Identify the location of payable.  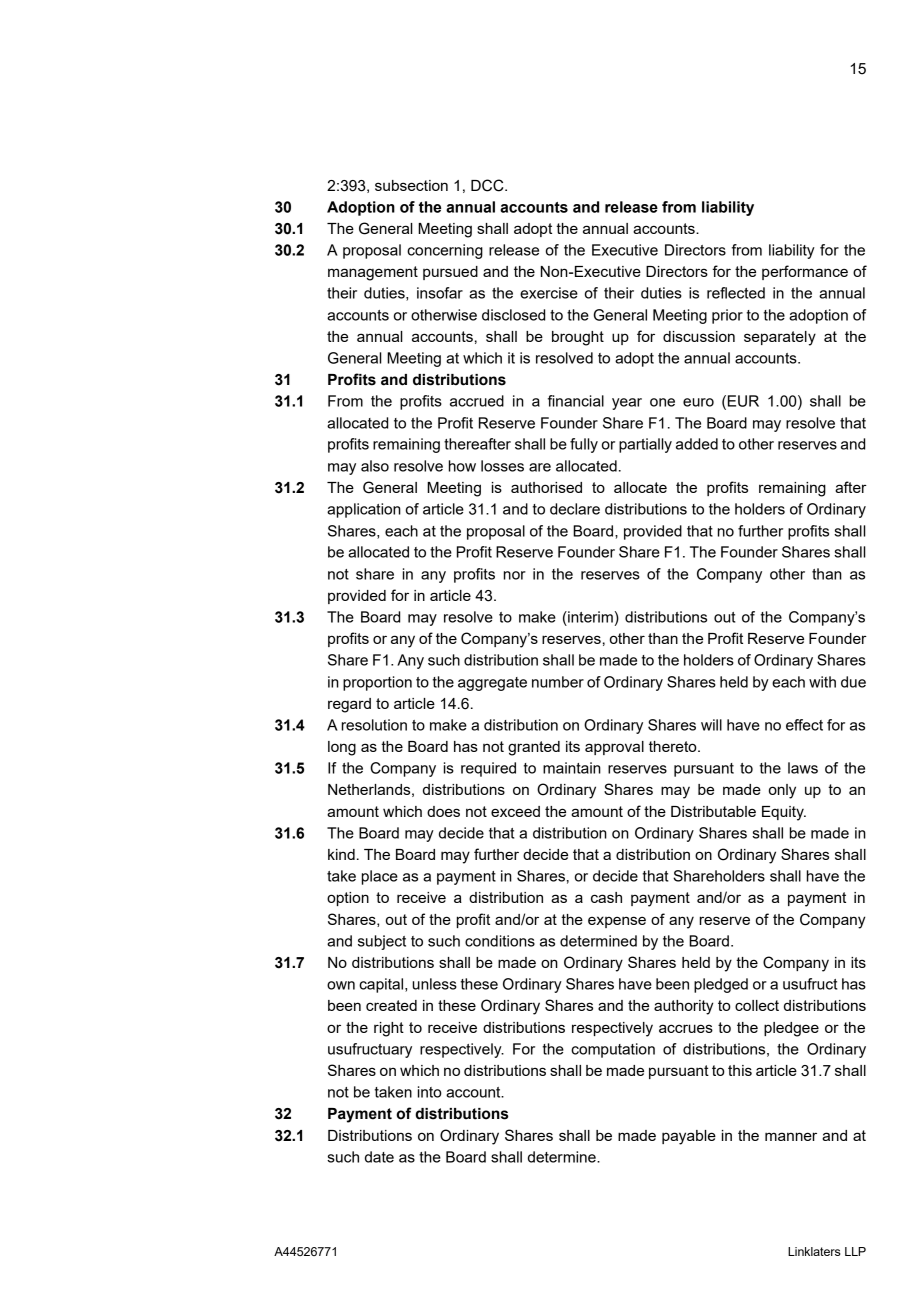
(689, 1137).
